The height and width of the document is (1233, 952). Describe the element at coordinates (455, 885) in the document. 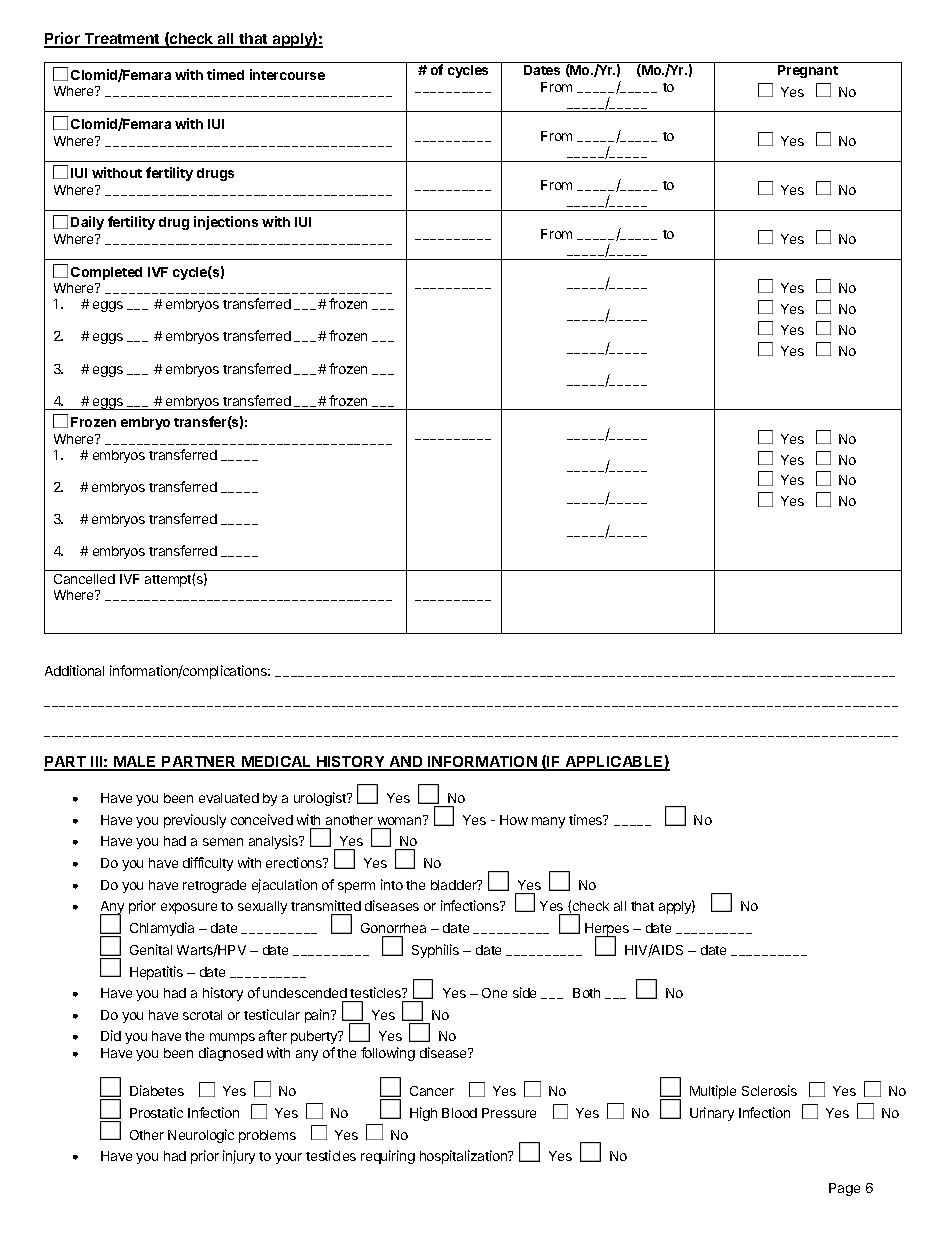

I see `bladder` at that location.
